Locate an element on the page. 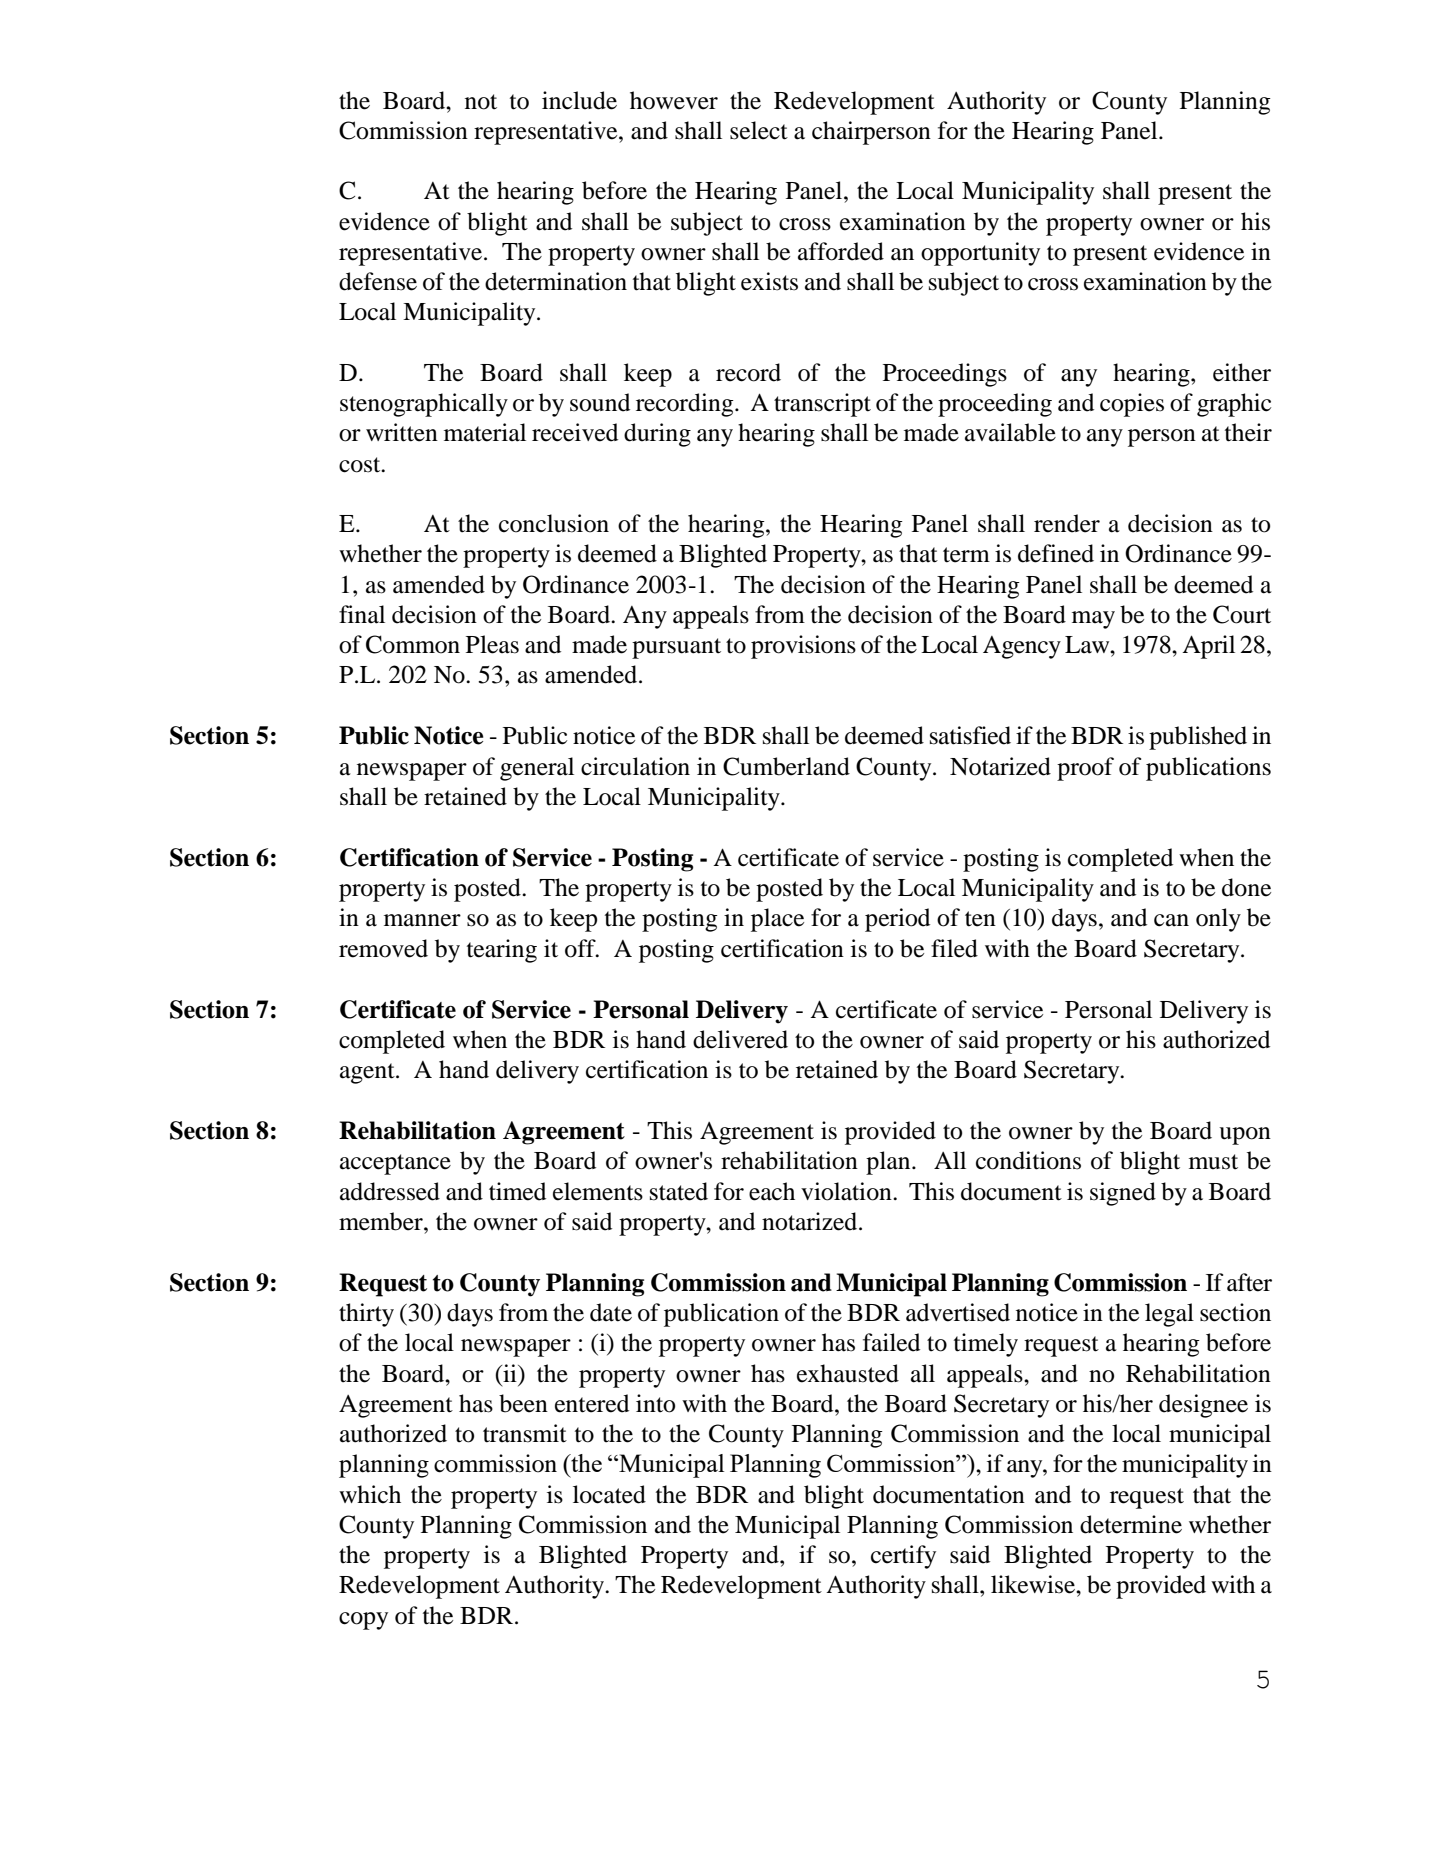 This document has width=1441, height=1865. may is located at coordinates (1093, 620).
